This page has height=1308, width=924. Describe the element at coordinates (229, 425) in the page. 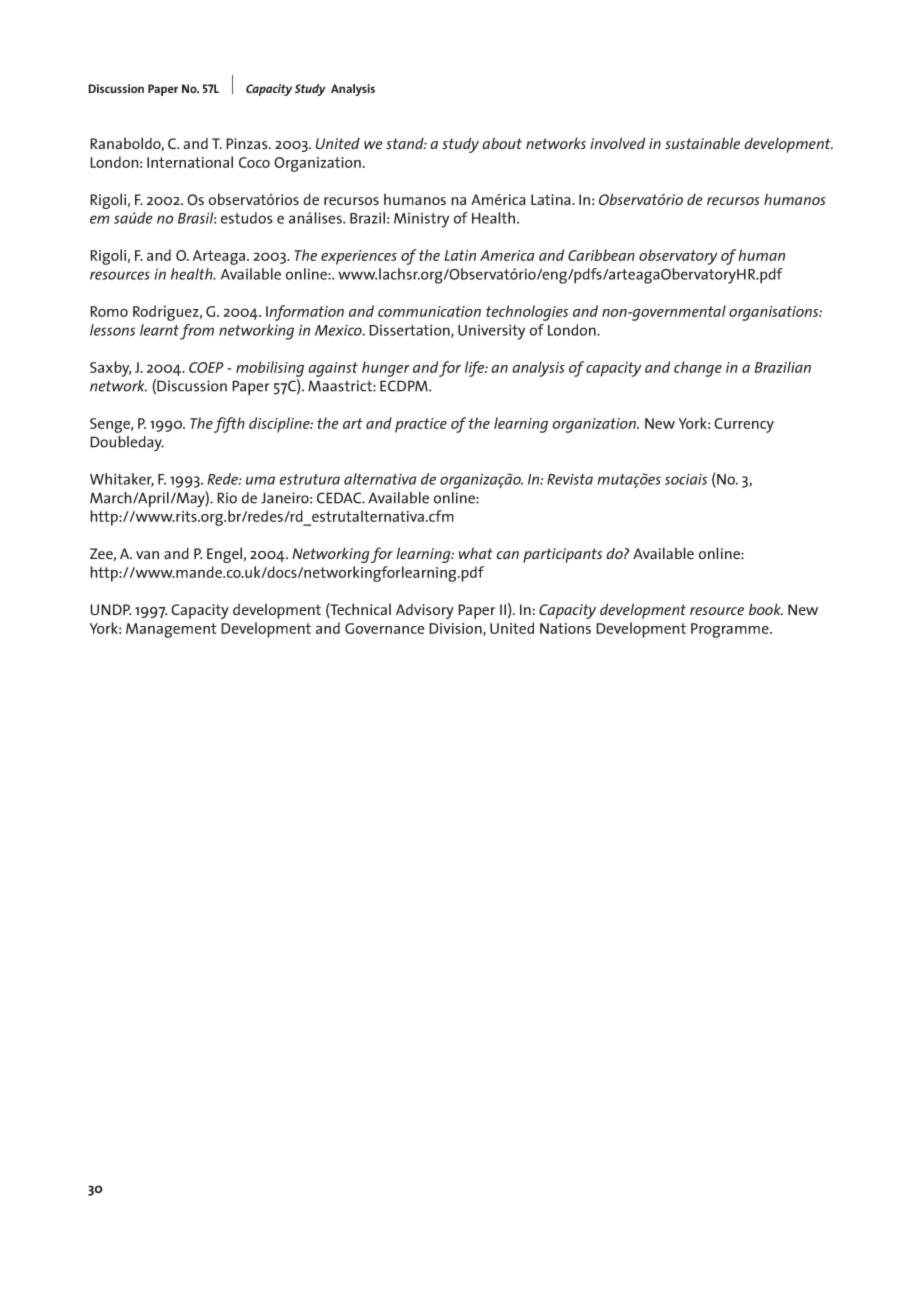

I see `fifth` at that location.
